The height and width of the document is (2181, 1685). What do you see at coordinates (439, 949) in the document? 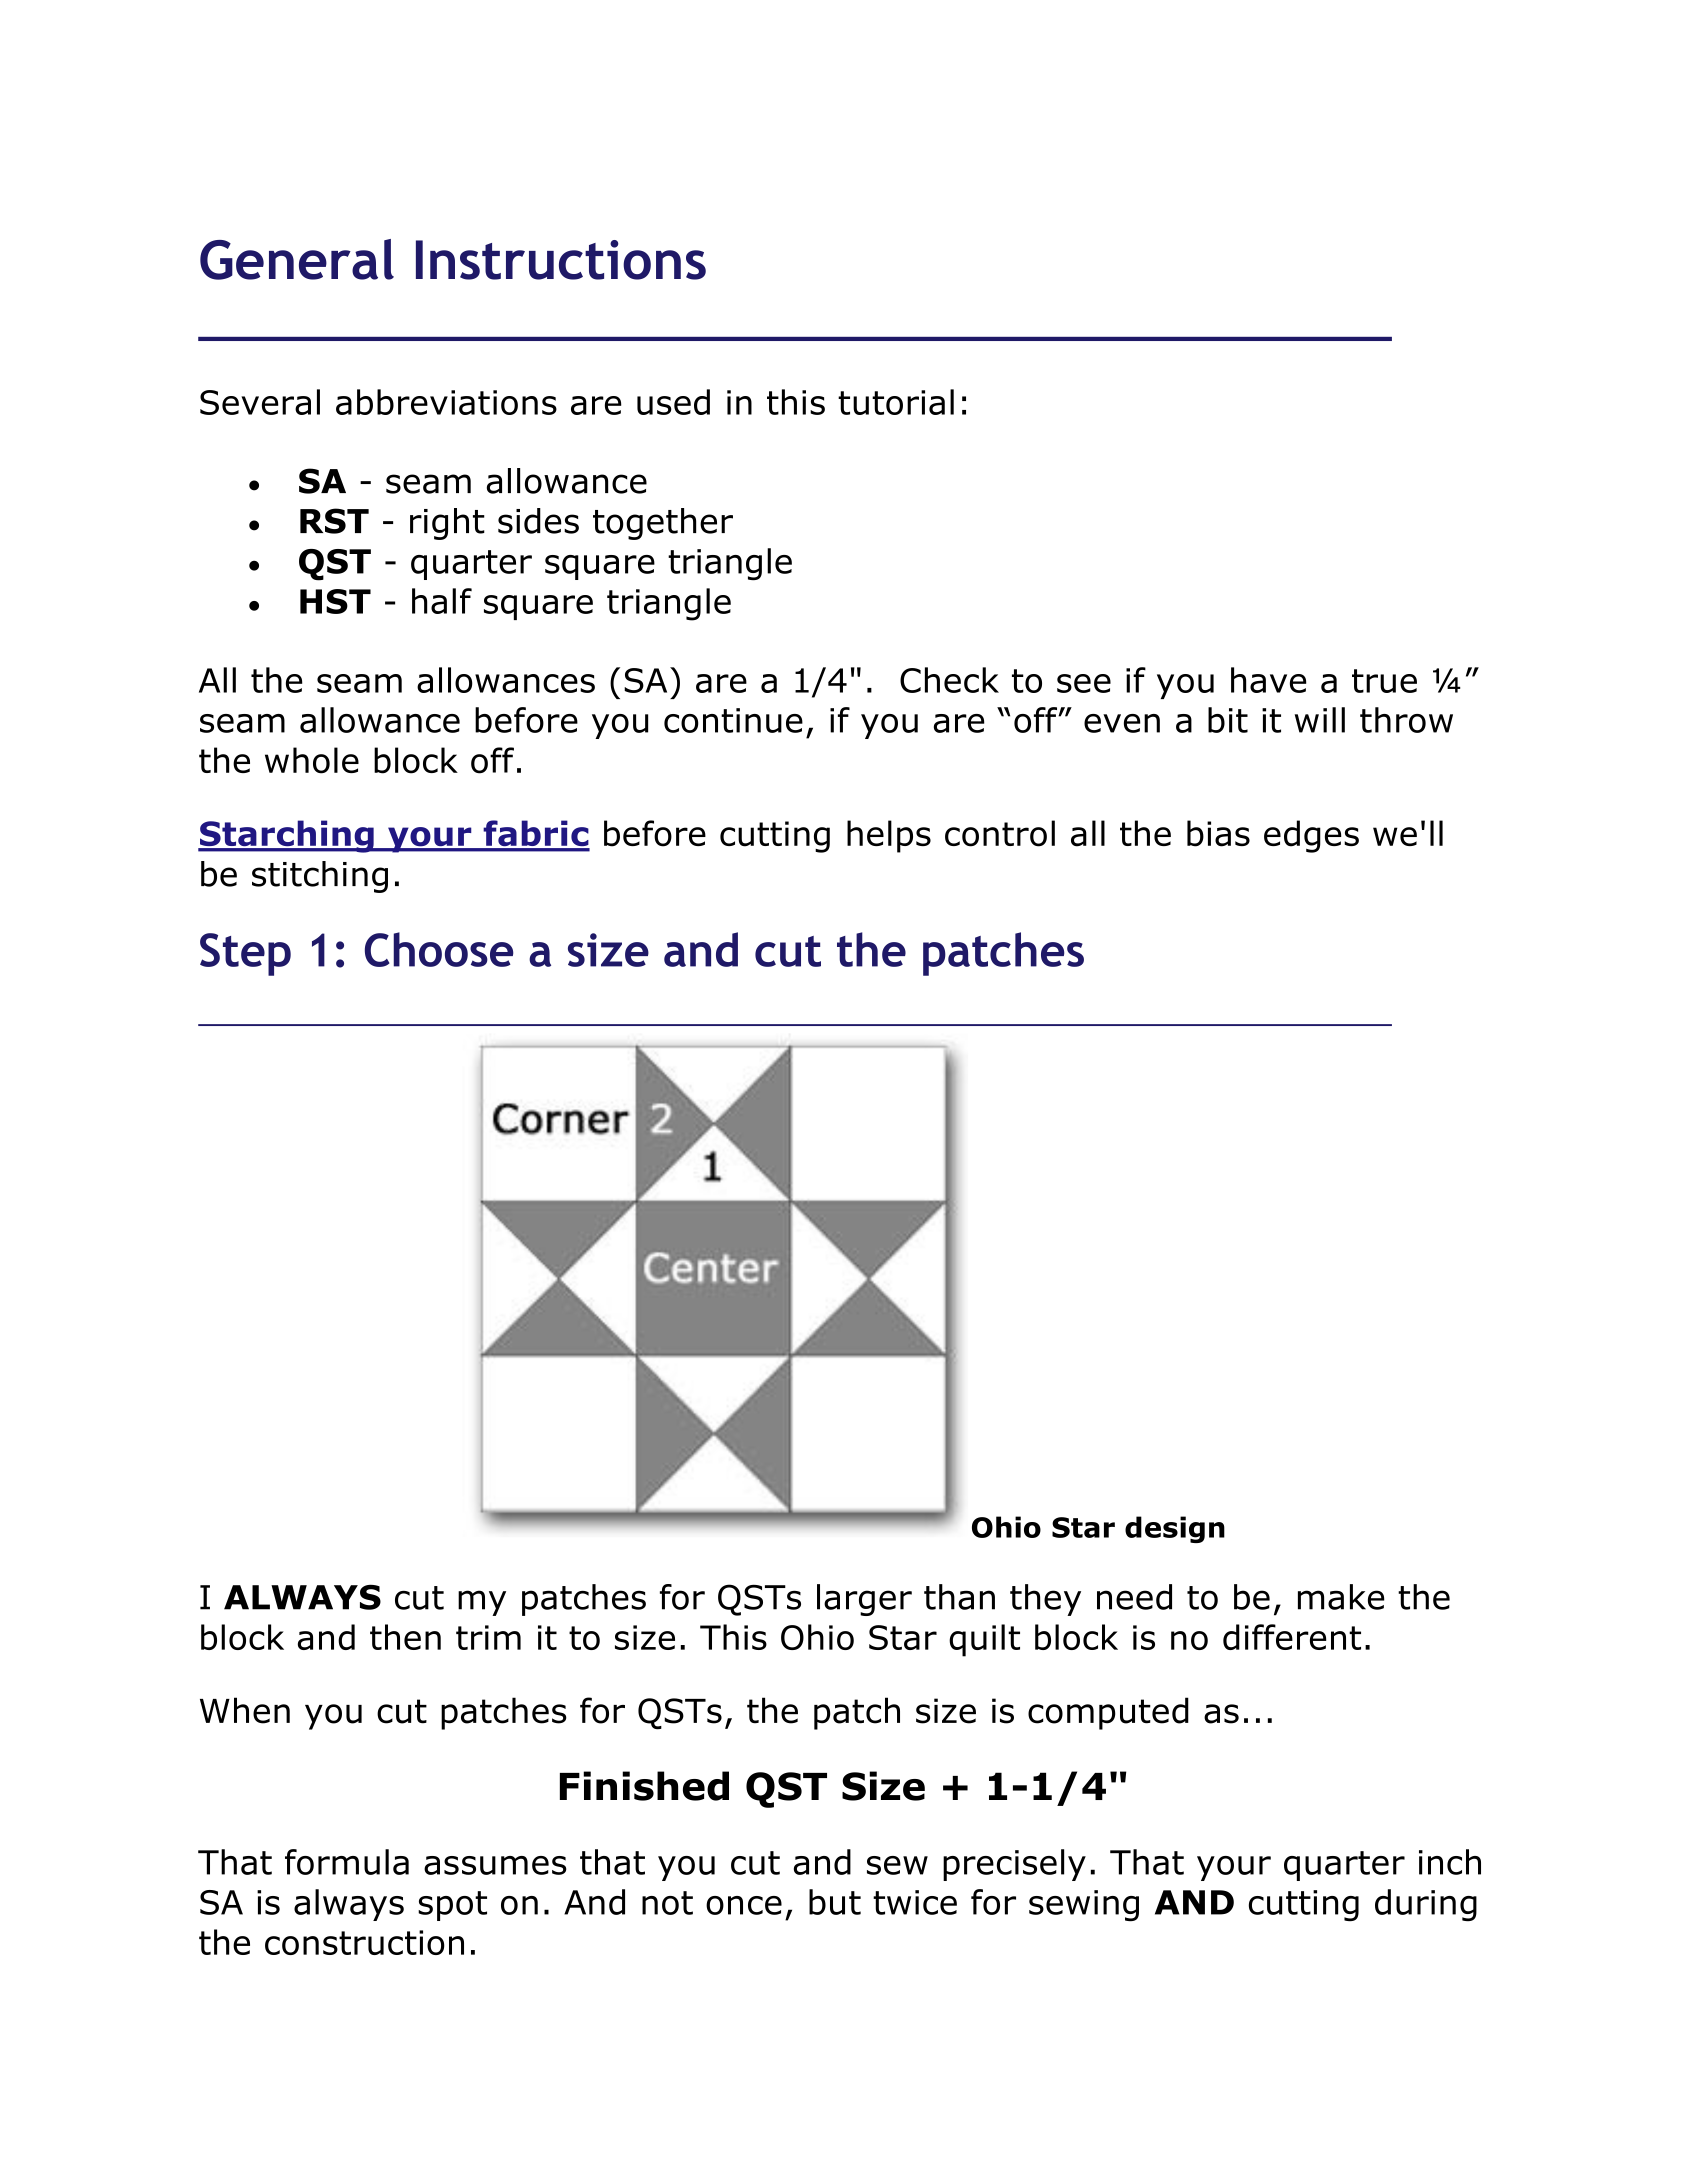
I see `Choose` at bounding box center [439, 949].
